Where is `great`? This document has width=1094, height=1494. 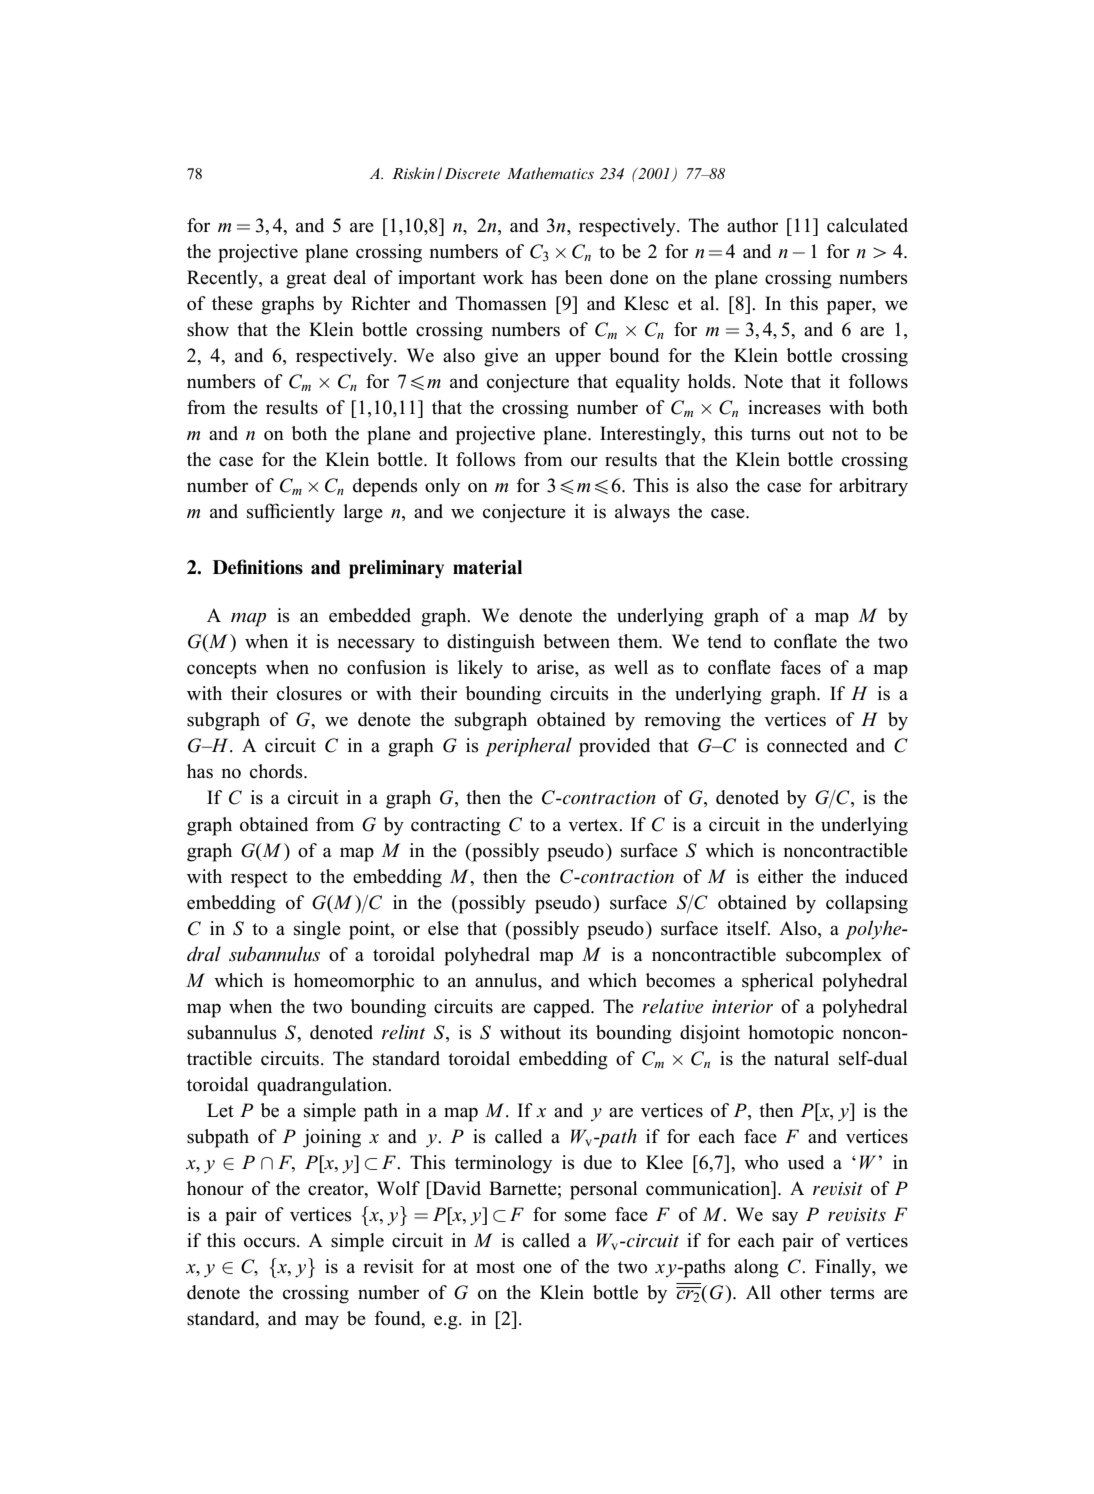
great is located at coordinates (306, 280).
